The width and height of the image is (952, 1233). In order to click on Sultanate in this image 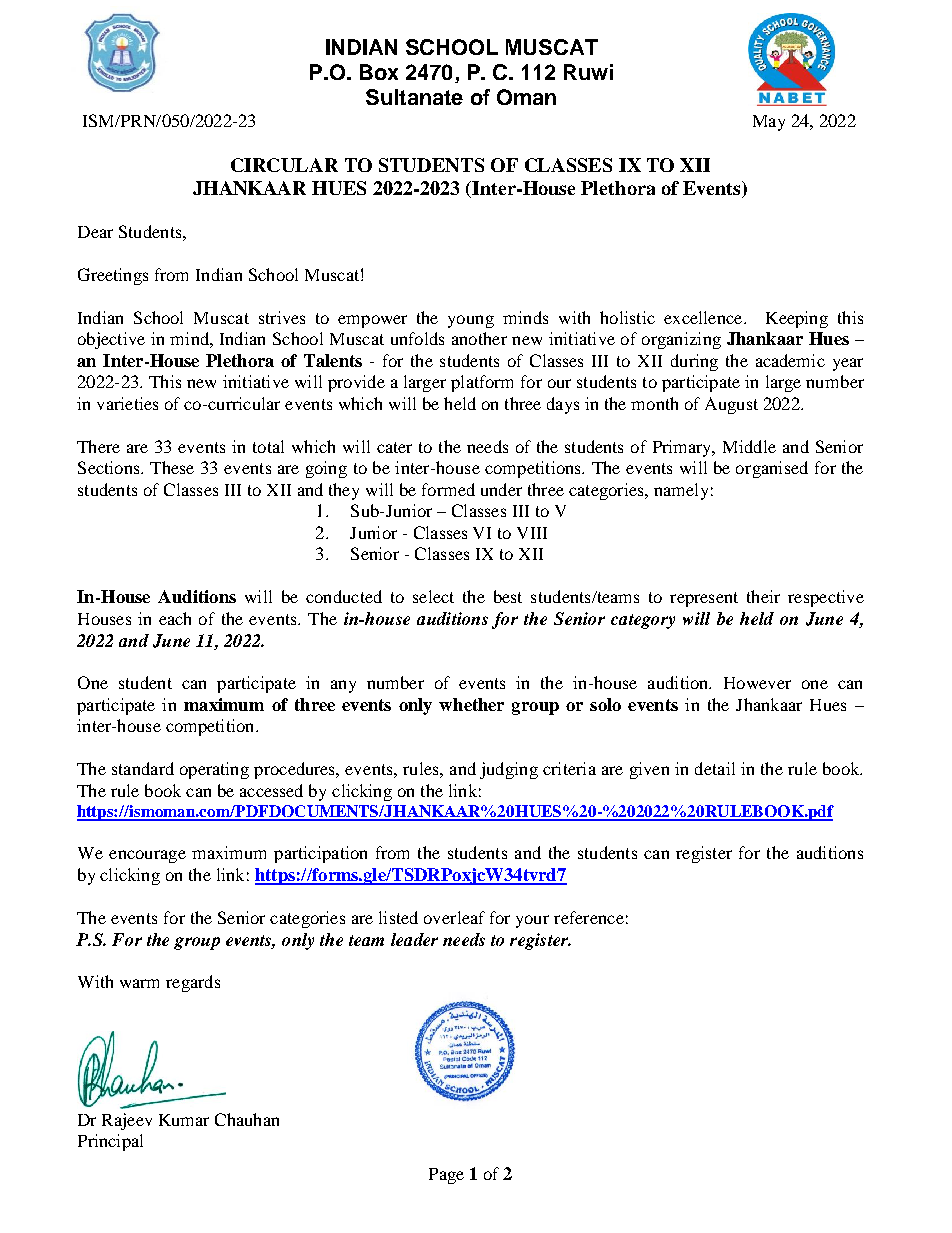, I will do `click(414, 97)`.
